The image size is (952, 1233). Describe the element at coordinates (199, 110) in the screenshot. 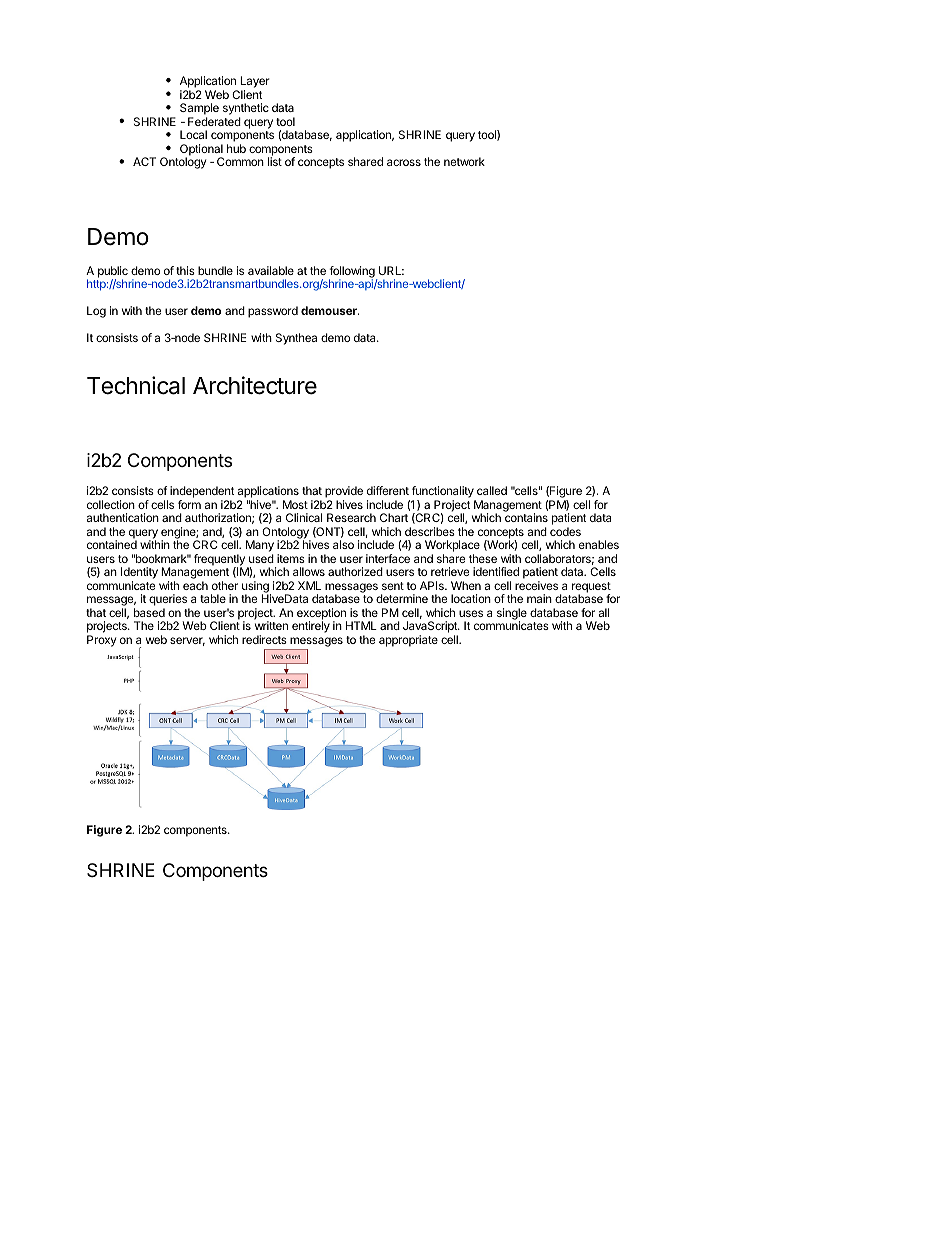

I see `Sample` at that location.
